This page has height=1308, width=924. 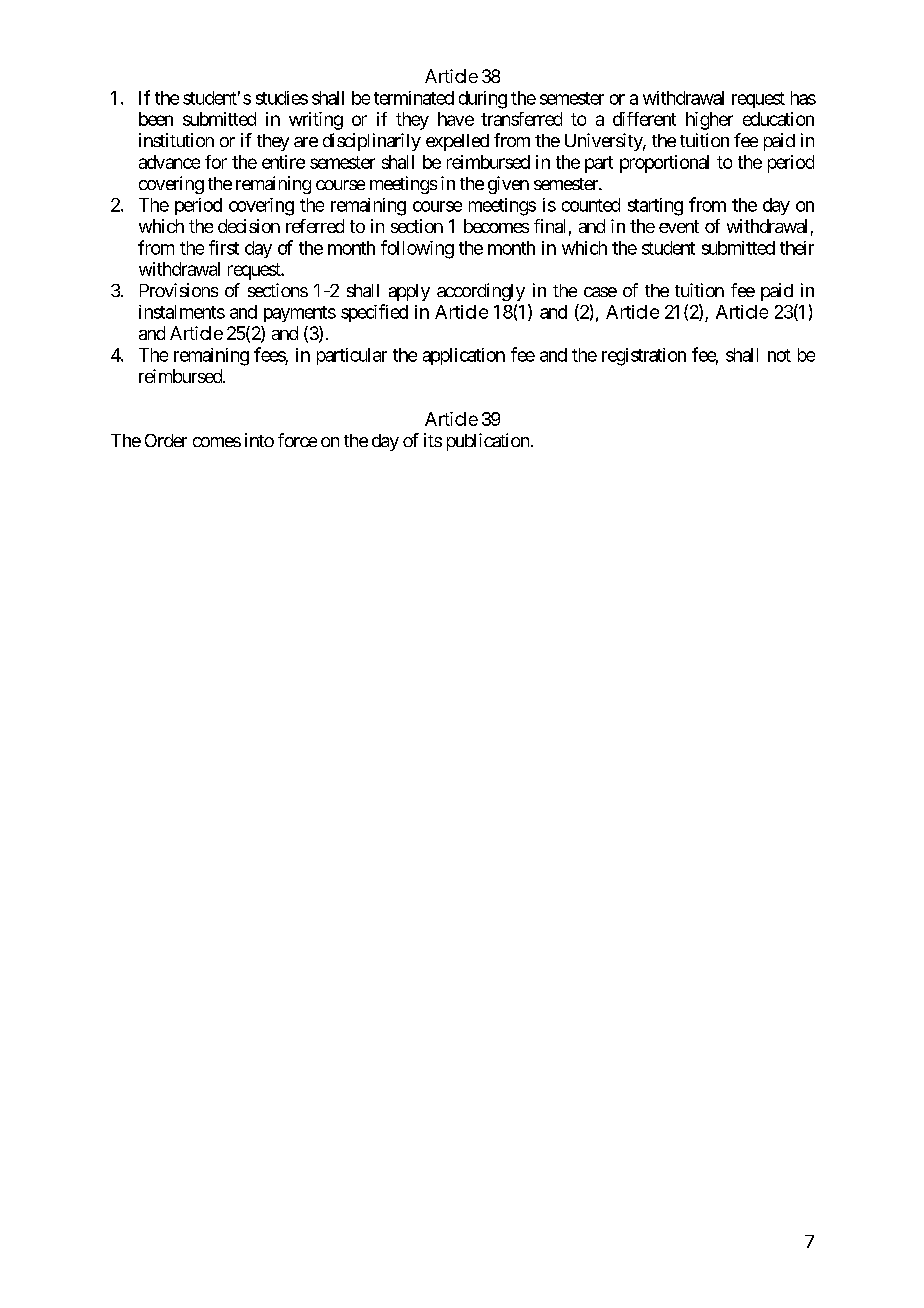 What do you see at coordinates (283, 162) in the page?
I see `entire` at bounding box center [283, 162].
